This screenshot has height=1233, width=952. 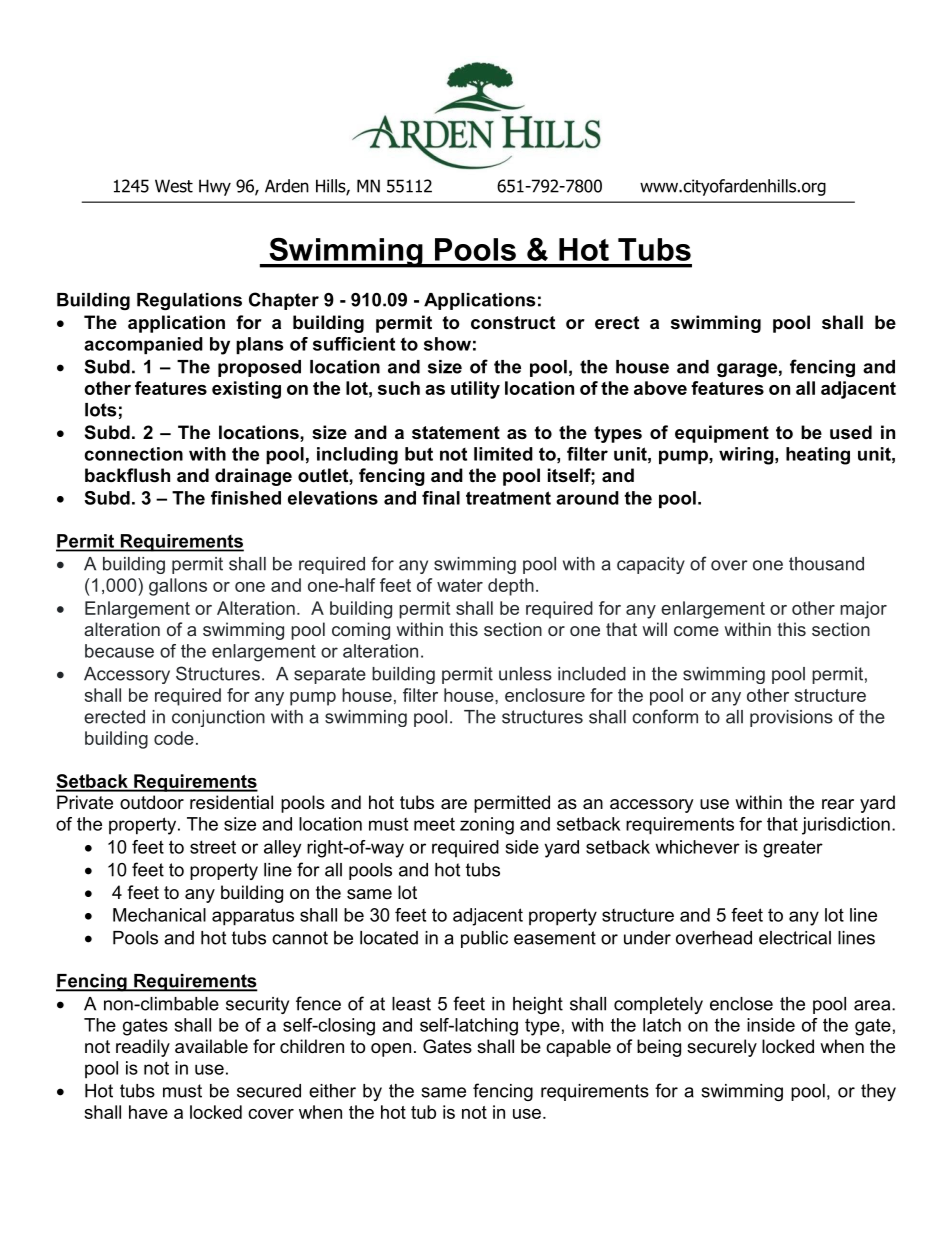 What do you see at coordinates (391, 1050) in the screenshot?
I see `open` at bounding box center [391, 1050].
